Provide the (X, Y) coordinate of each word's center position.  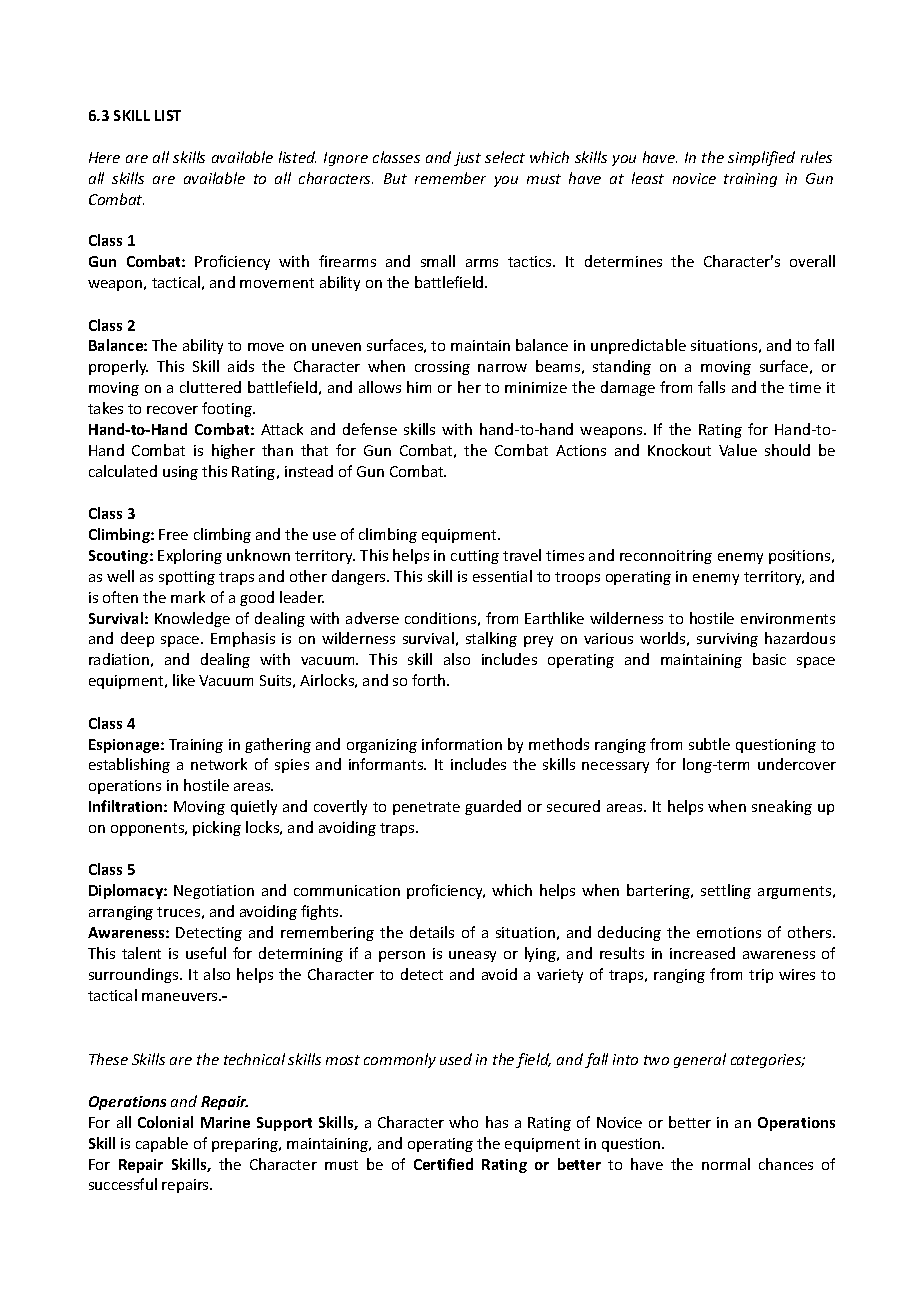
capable (162, 1144)
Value (738, 450)
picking (217, 828)
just (467, 159)
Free (173, 534)
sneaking (782, 807)
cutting (475, 557)
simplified (761, 158)
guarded (493, 807)
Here (104, 157)
